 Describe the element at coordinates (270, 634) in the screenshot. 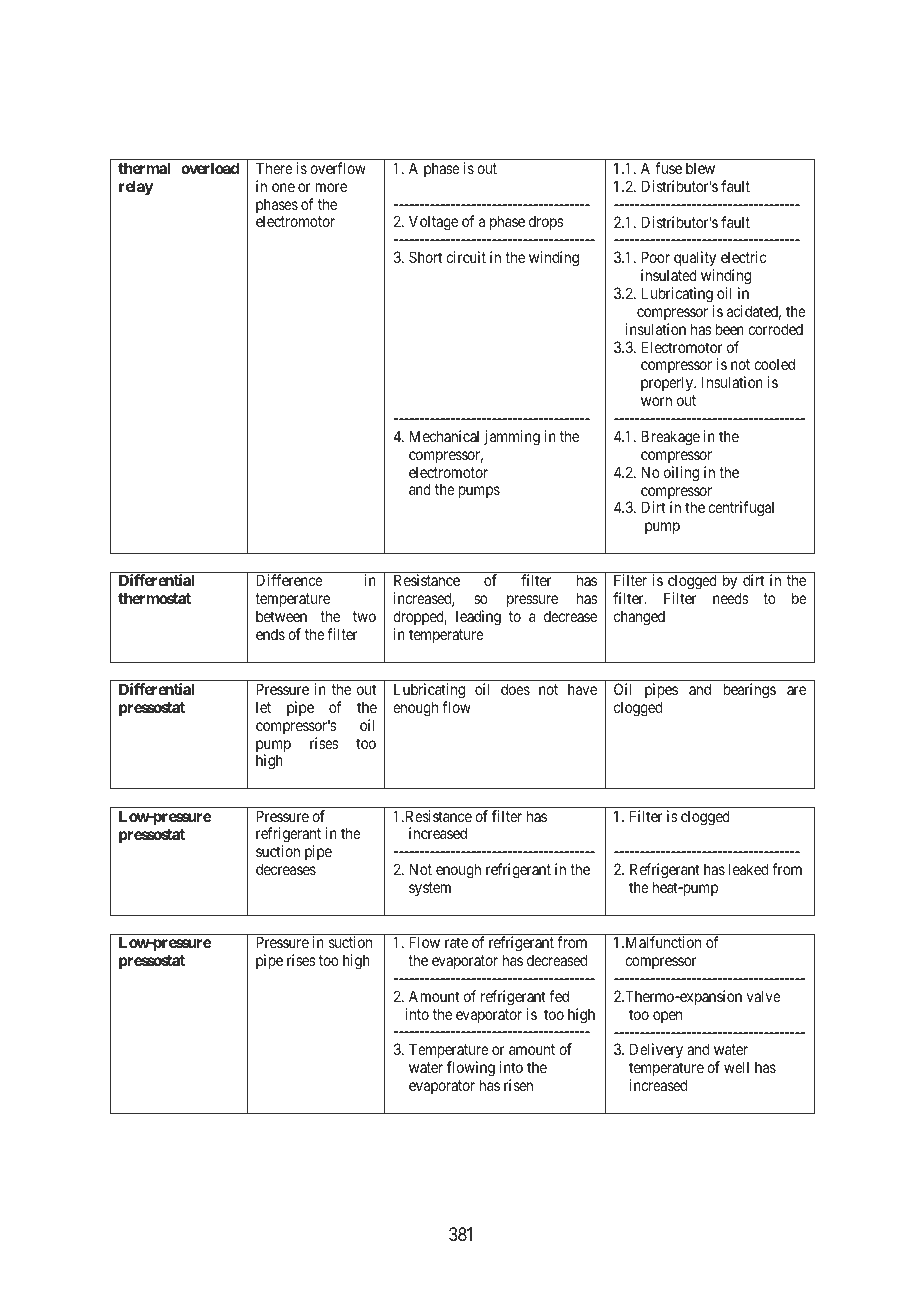

I see `ends` at that location.
